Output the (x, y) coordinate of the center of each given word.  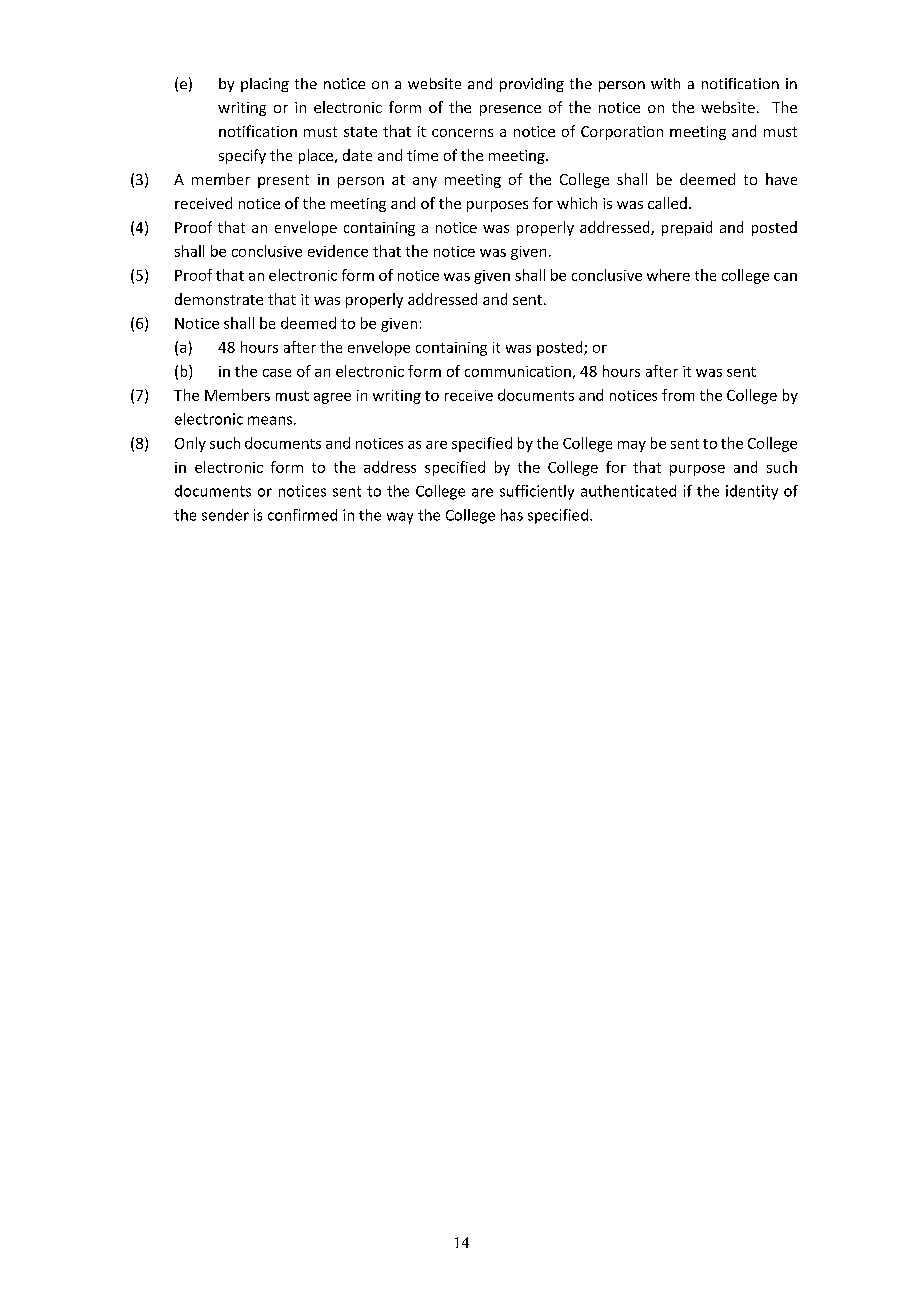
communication (518, 371)
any (425, 182)
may (632, 446)
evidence (338, 251)
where (668, 275)
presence (510, 110)
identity (752, 492)
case (277, 373)
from (678, 395)
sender (225, 515)
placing (265, 85)
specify (242, 156)
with (665, 83)
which (577, 203)
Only (190, 444)
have (781, 179)
